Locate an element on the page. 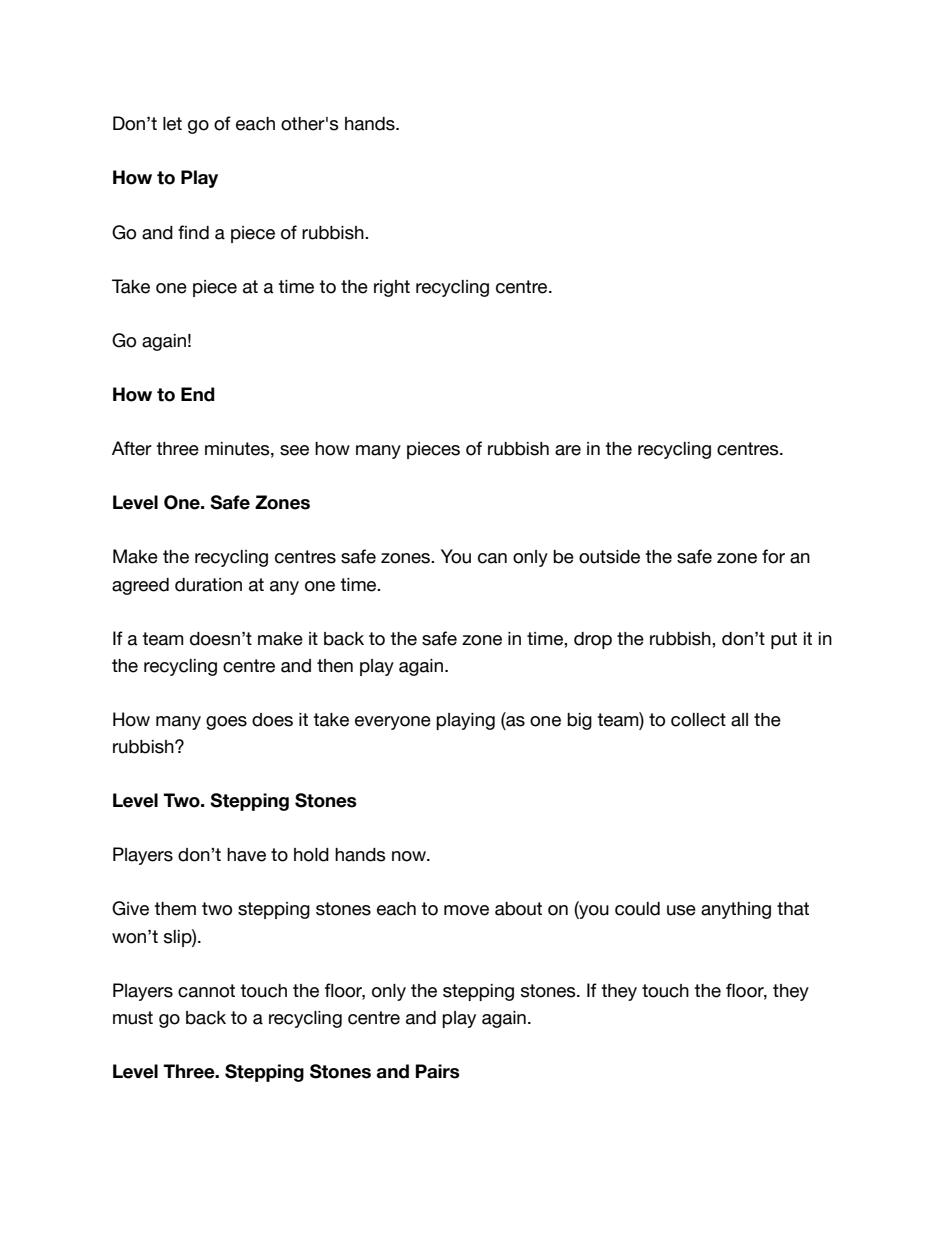  cannot is located at coordinates (206, 991).
